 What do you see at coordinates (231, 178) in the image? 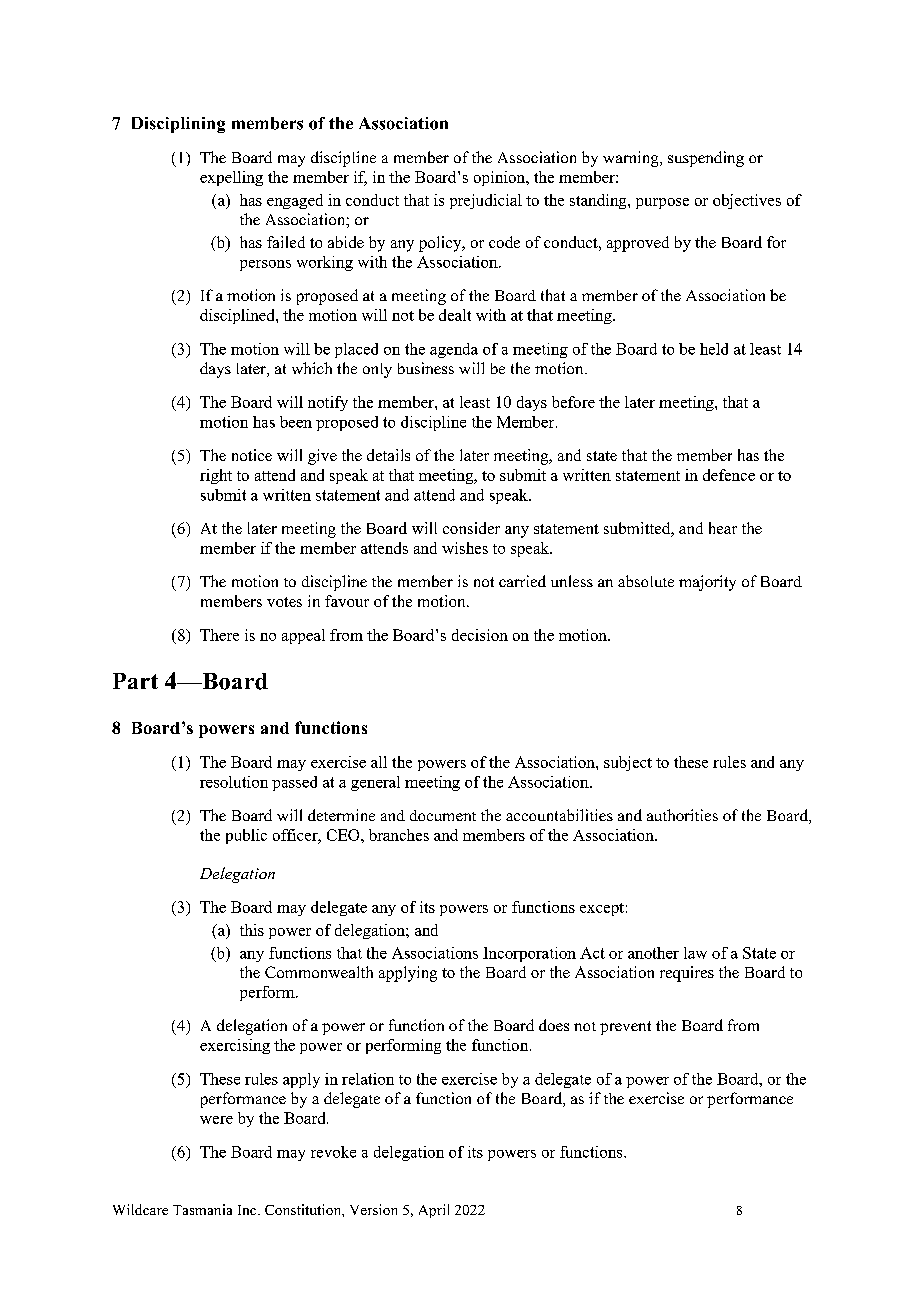
I see `expelling` at bounding box center [231, 178].
